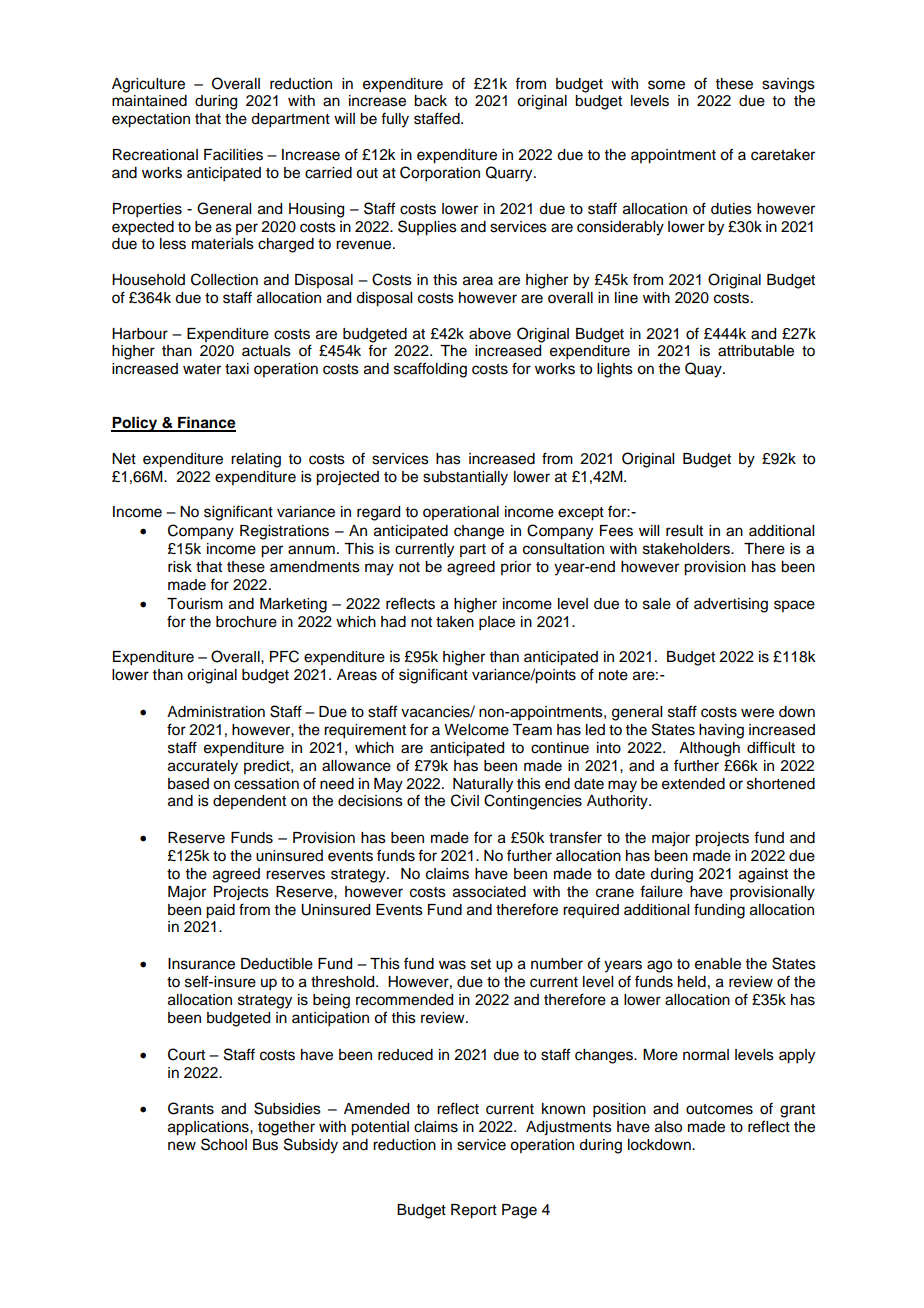 The height and width of the page is (1308, 924). I want to click on advertising, so click(731, 605).
